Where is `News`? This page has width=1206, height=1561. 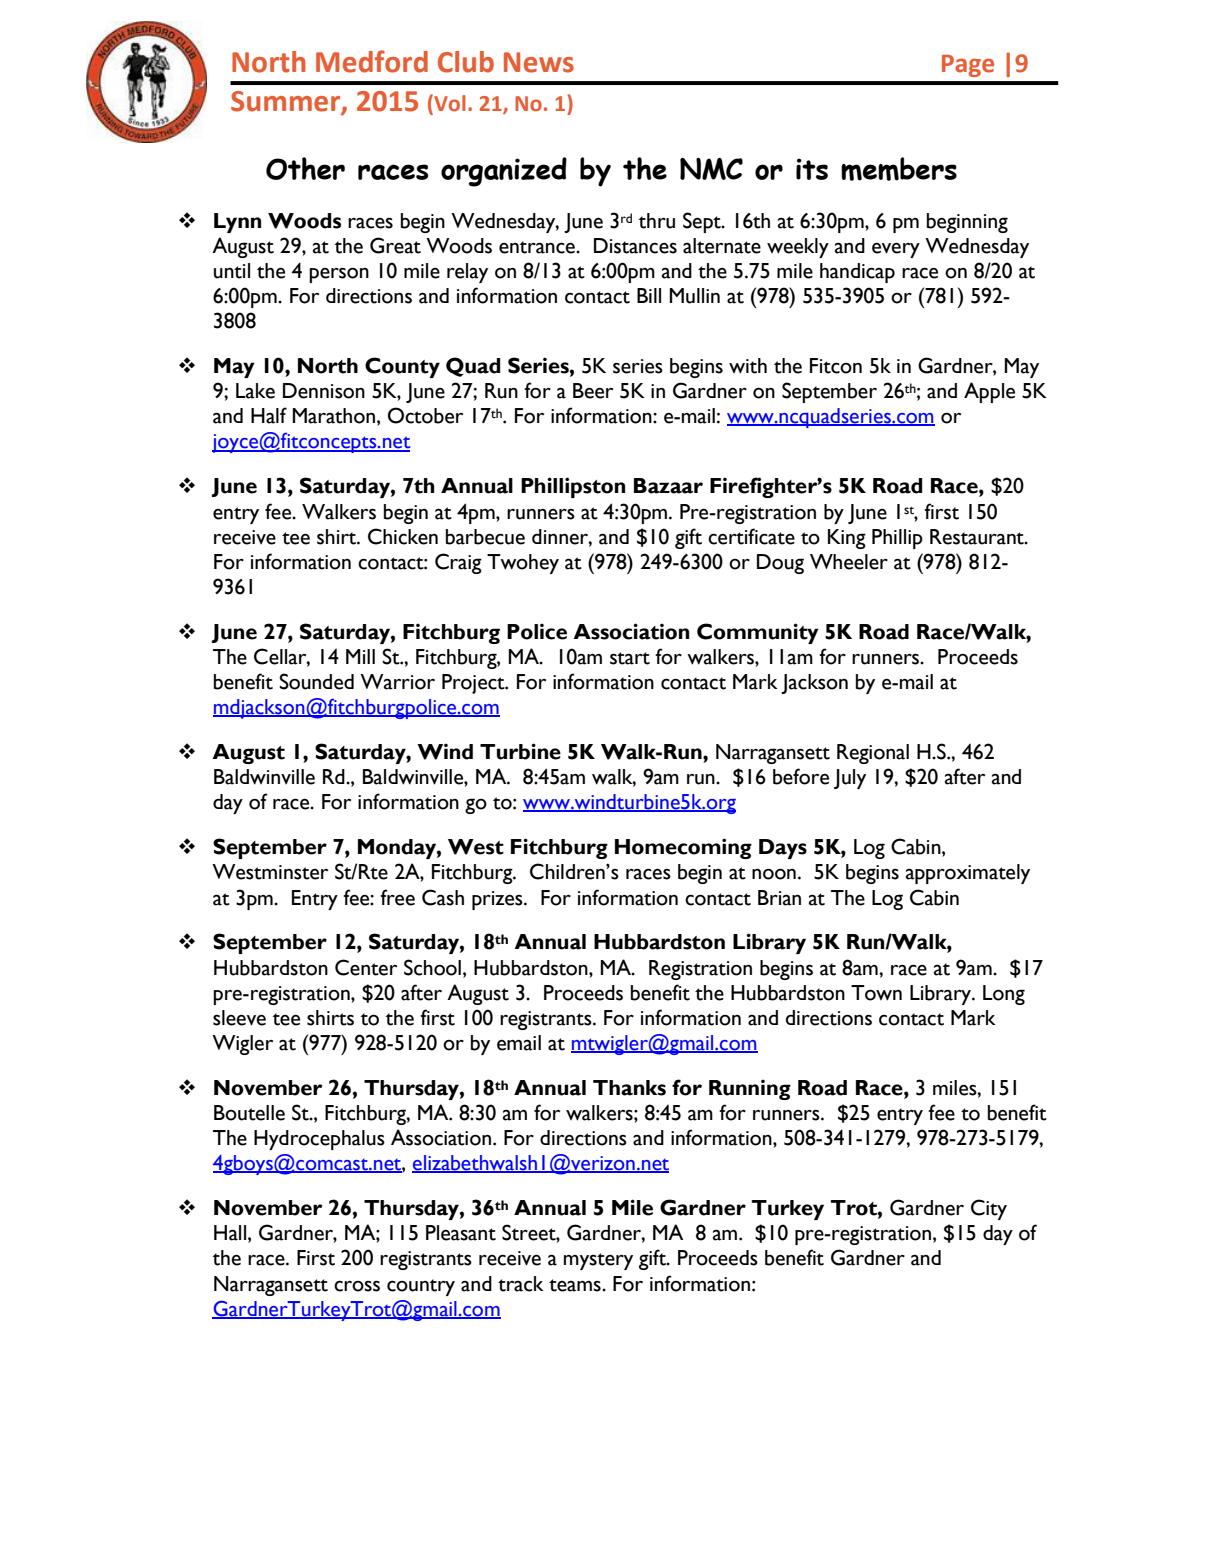
News is located at coordinates (539, 62).
